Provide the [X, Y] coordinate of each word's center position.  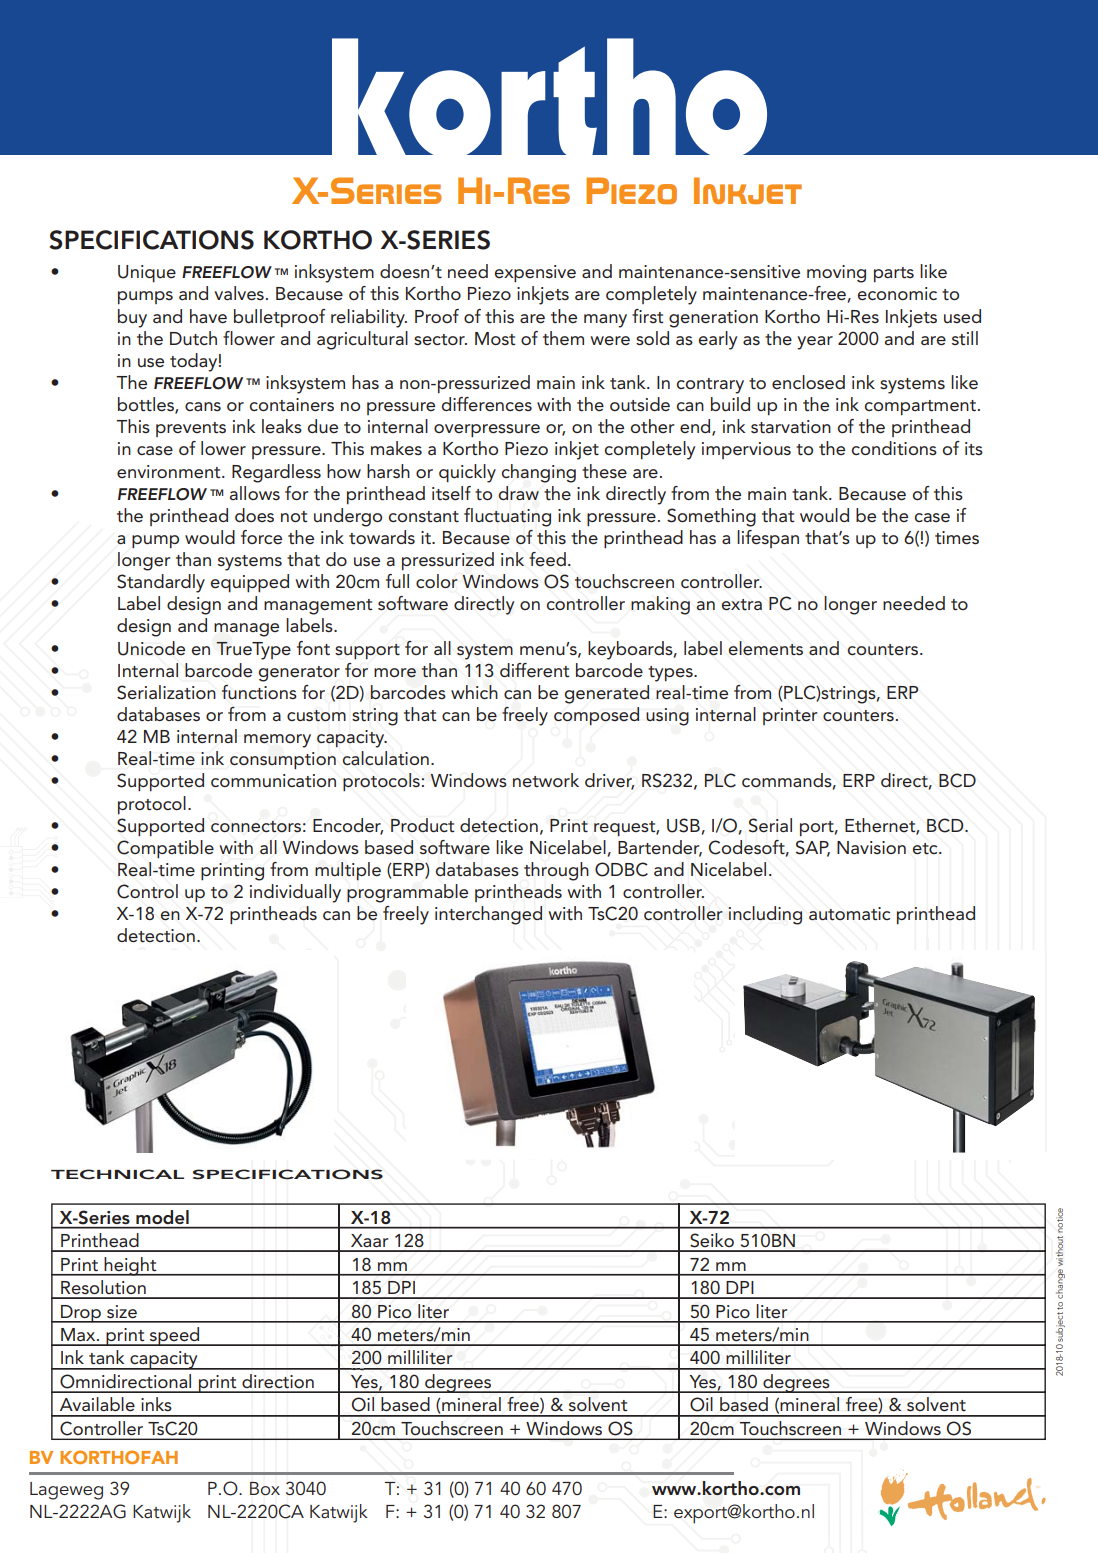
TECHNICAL [117, 1174]
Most [495, 339]
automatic [849, 914]
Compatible [165, 849]
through [556, 871]
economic [897, 293]
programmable [407, 893]
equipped [250, 583]
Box [265, 1489]
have [208, 316]
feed [547, 559]
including [765, 915]
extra [742, 605]
